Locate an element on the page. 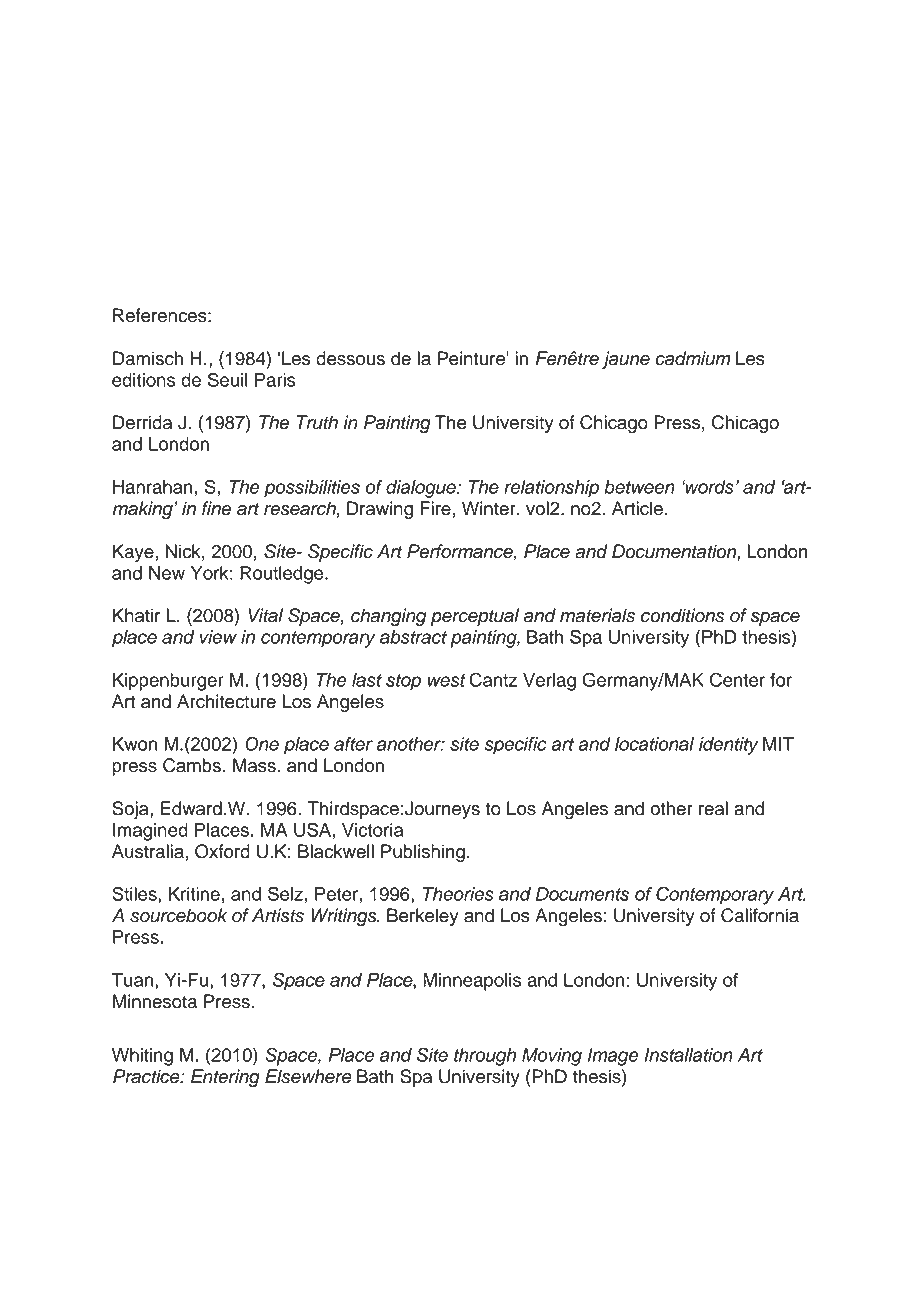  identity is located at coordinates (729, 746).
